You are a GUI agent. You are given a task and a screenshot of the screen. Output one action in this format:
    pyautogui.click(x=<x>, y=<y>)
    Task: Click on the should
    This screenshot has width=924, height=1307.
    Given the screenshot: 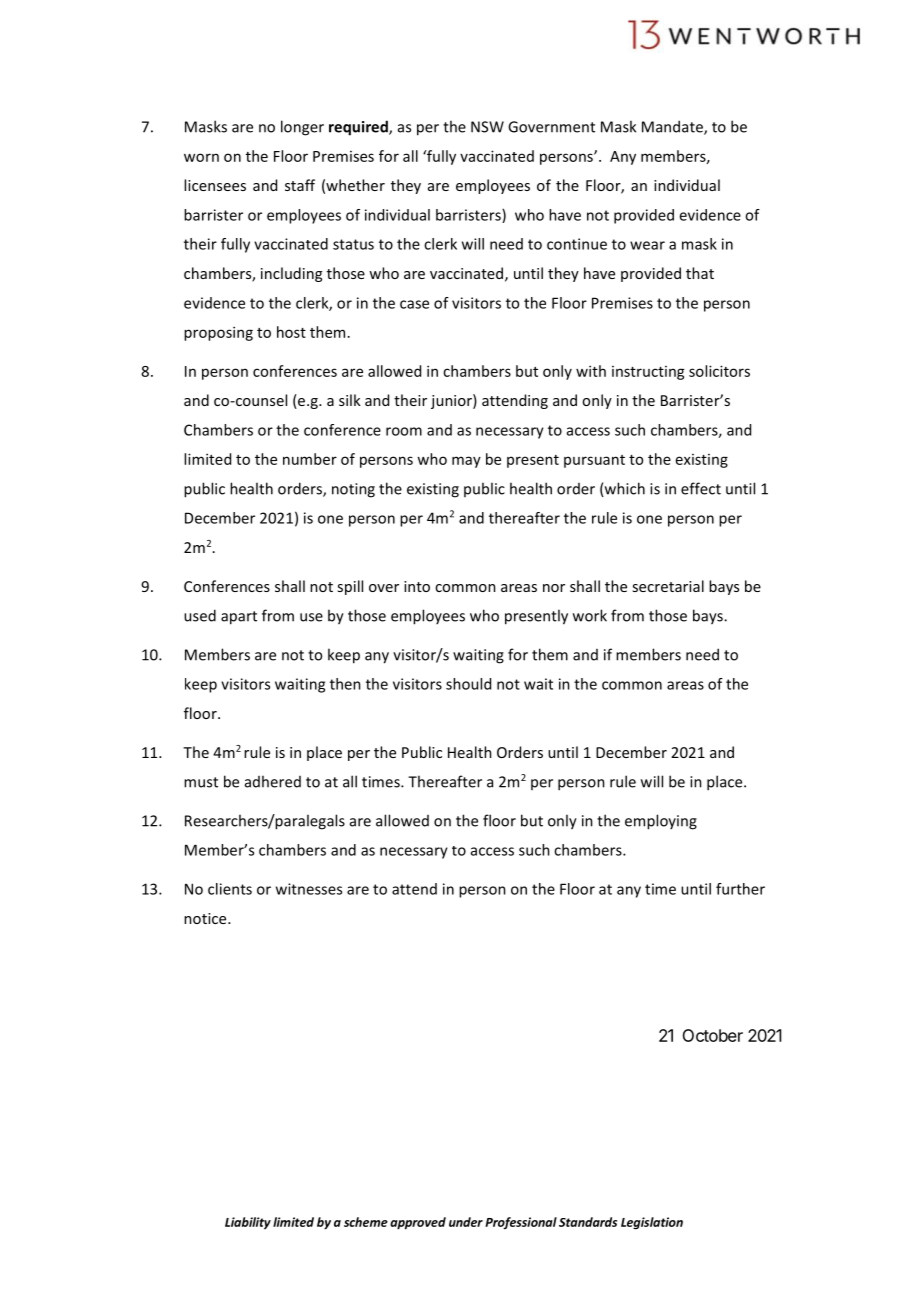 What is the action you would take?
    pyautogui.click(x=468, y=684)
